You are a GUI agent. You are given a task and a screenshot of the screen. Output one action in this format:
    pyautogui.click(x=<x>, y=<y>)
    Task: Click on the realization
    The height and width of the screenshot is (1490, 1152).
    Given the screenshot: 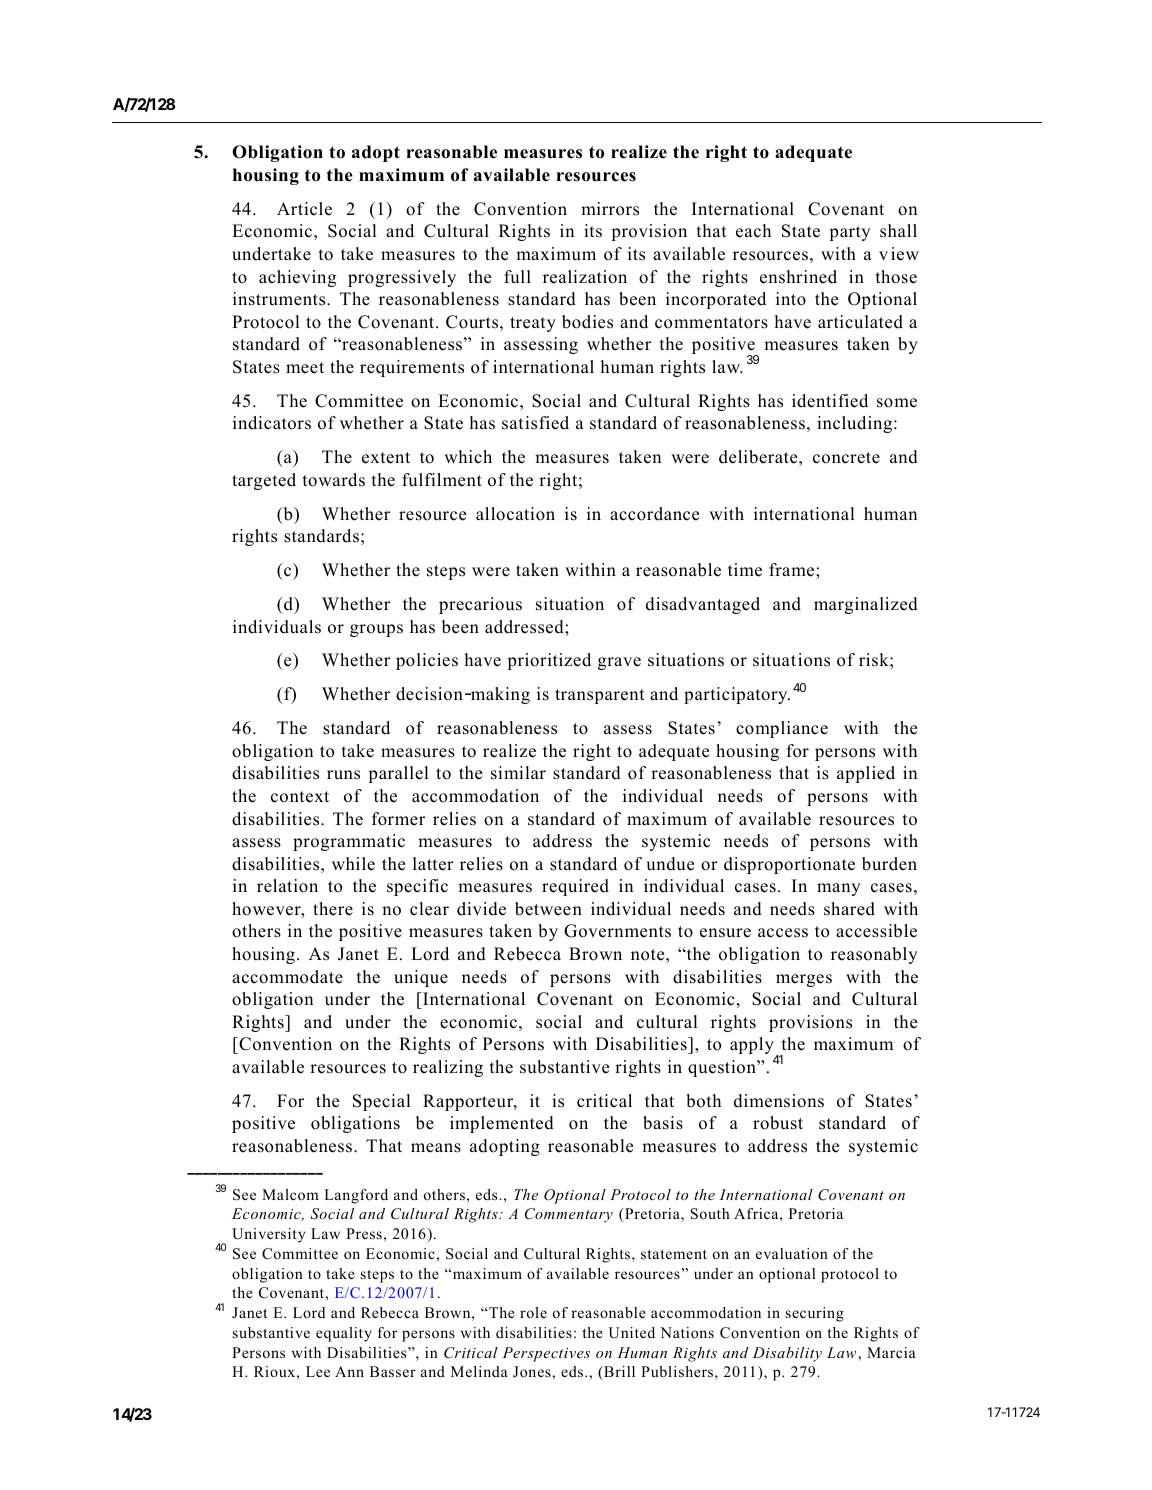 What is the action you would take?
    pyautogui.click(x=585, y=277)
